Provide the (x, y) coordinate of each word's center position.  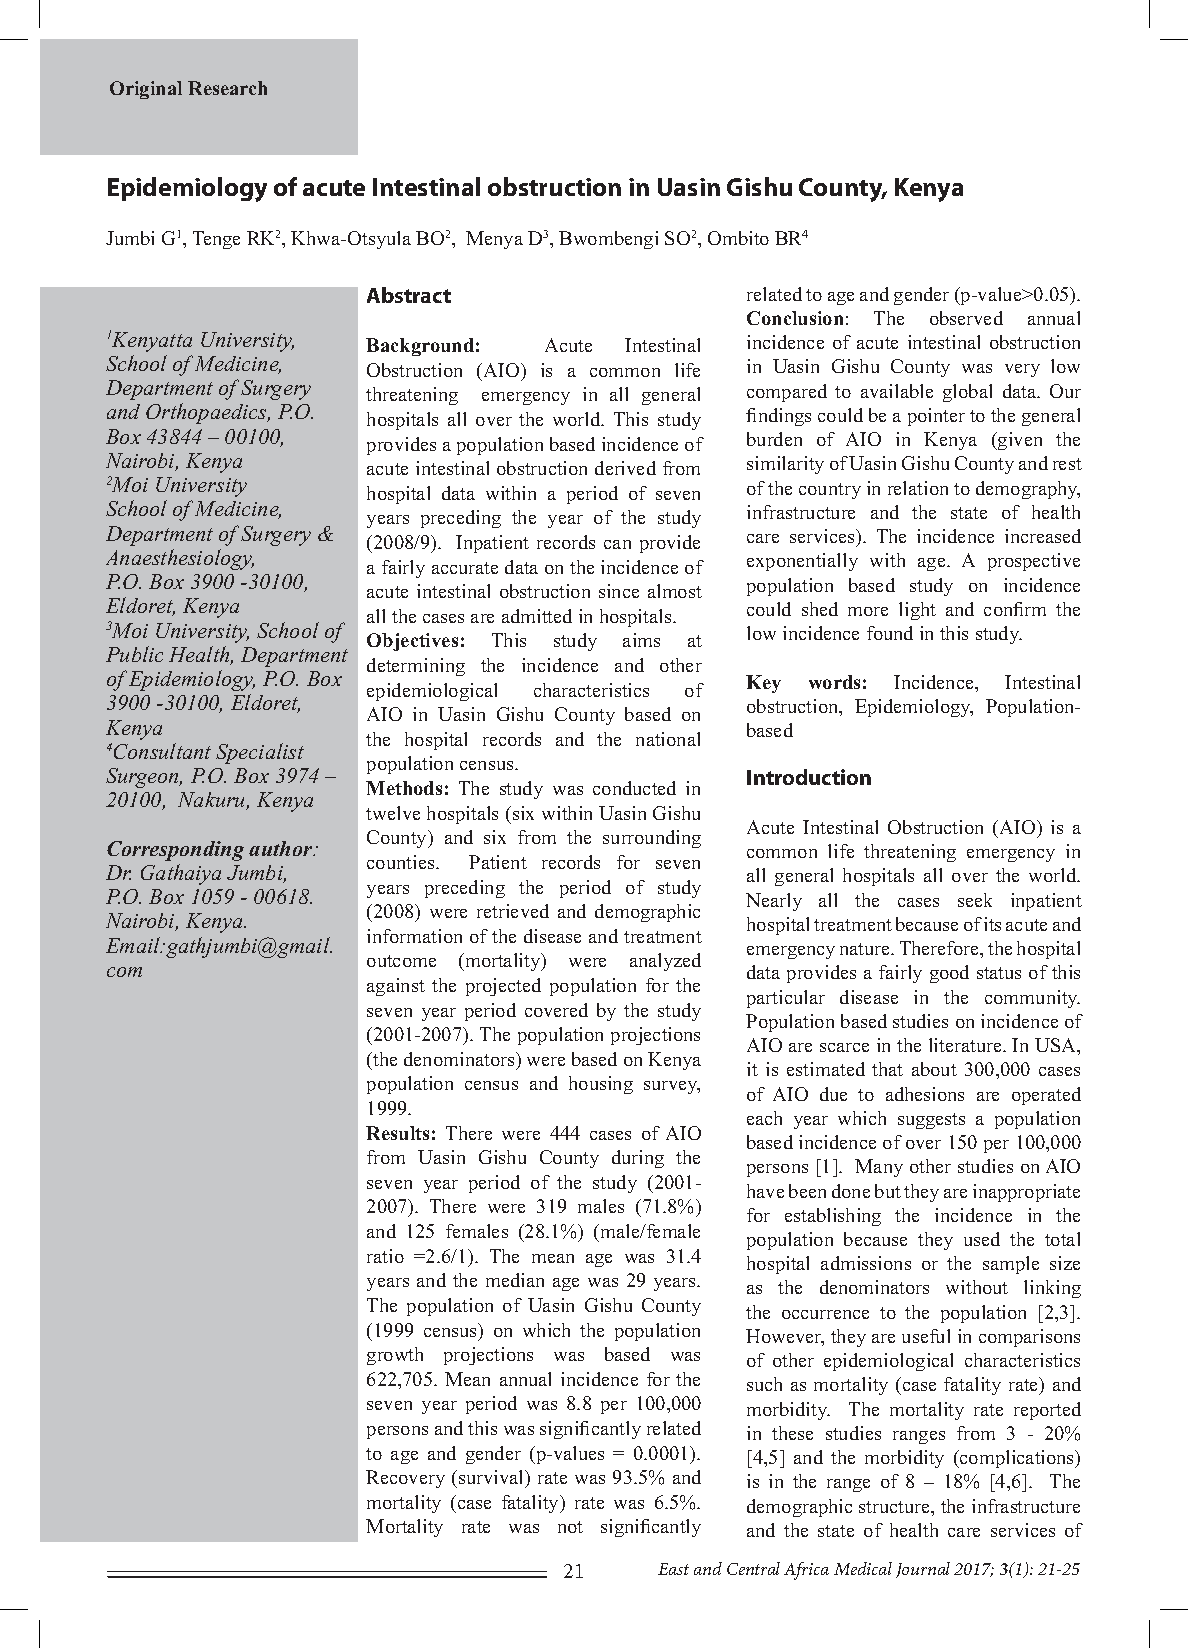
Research (227, 88)
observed (966, 318)
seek (975, 900)
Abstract (409, 295)
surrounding (652, 839)
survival (493, 1478)
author (282, 848)
